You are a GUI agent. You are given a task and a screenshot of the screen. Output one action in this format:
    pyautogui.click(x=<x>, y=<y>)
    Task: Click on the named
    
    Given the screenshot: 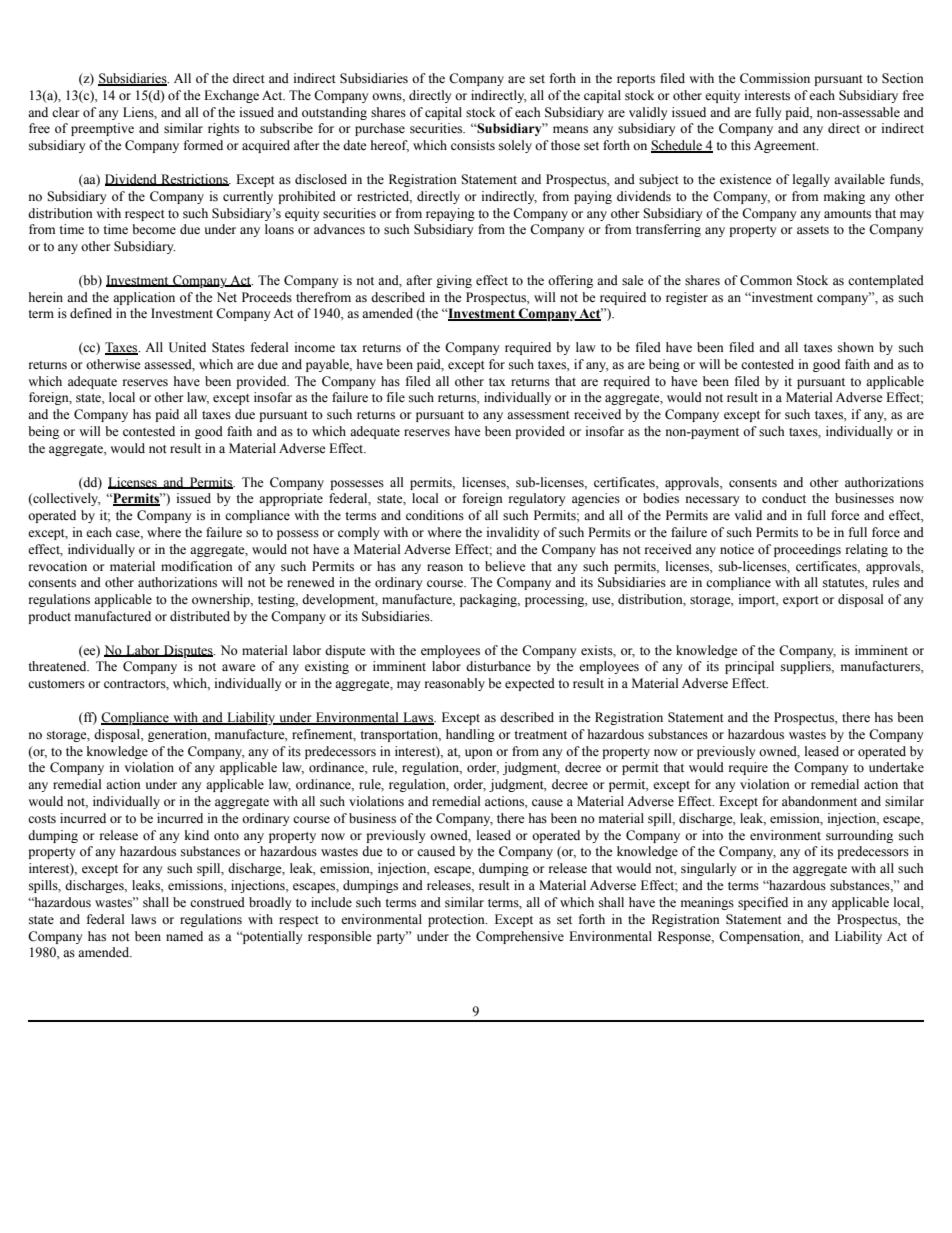 What is the action you would take?
    pyautogui.click(x=184, y=936)
